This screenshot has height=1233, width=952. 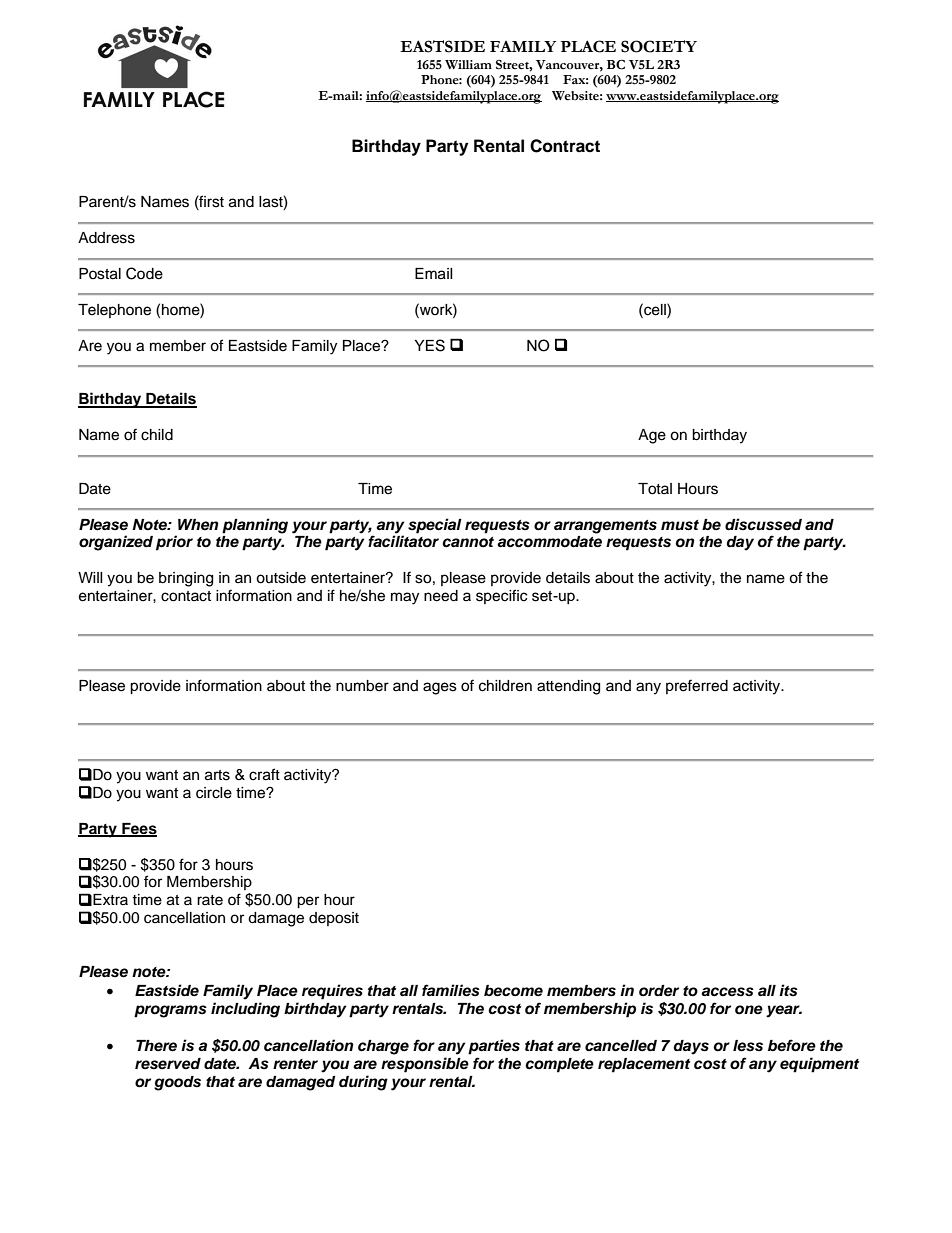 What do you see at coordinates (106, 238) in the screenshot?
I see `Address` at bounding box center [106, 238].
